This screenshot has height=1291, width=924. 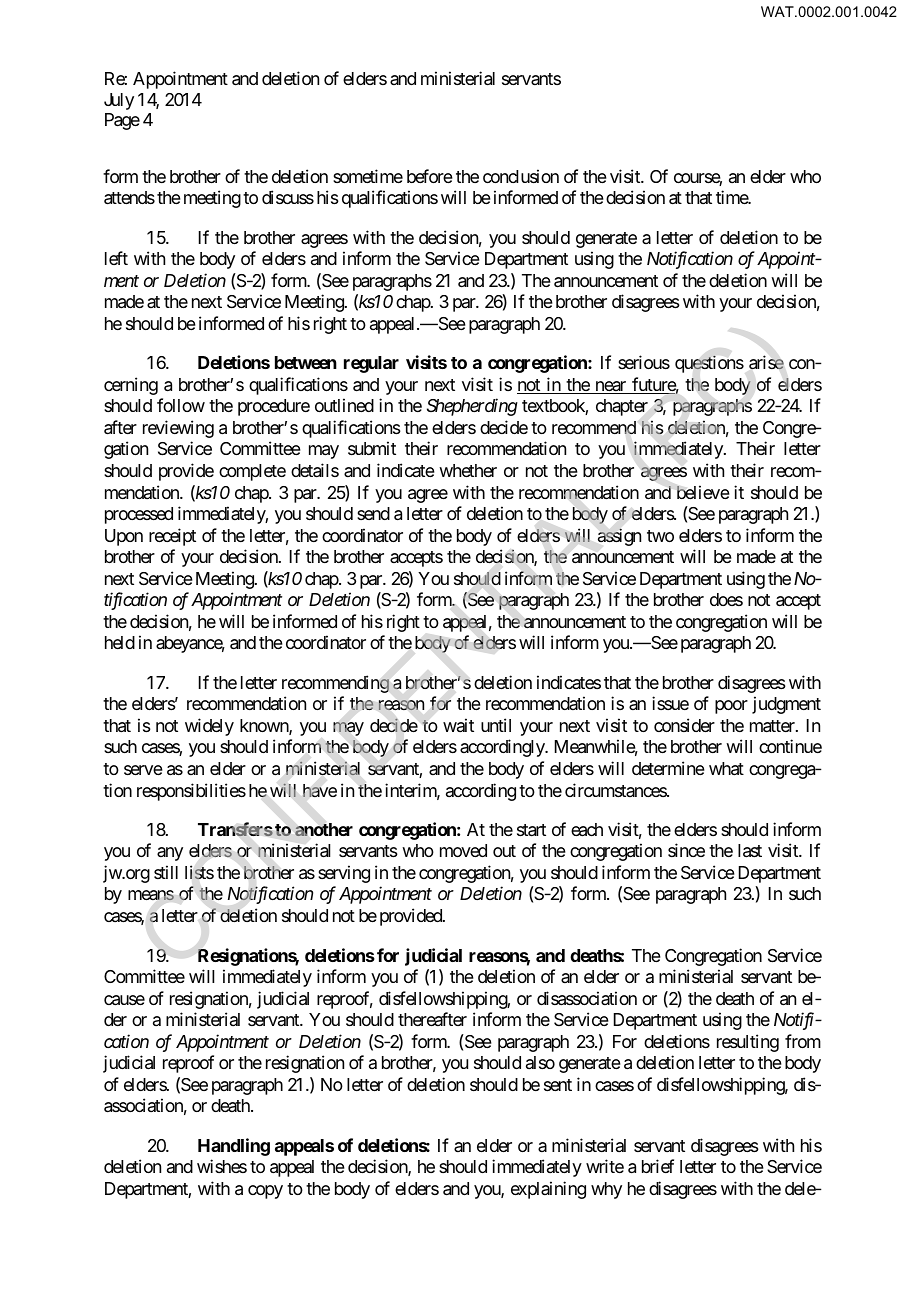 I want to click on Handling, so click(x=234, y=1147).
